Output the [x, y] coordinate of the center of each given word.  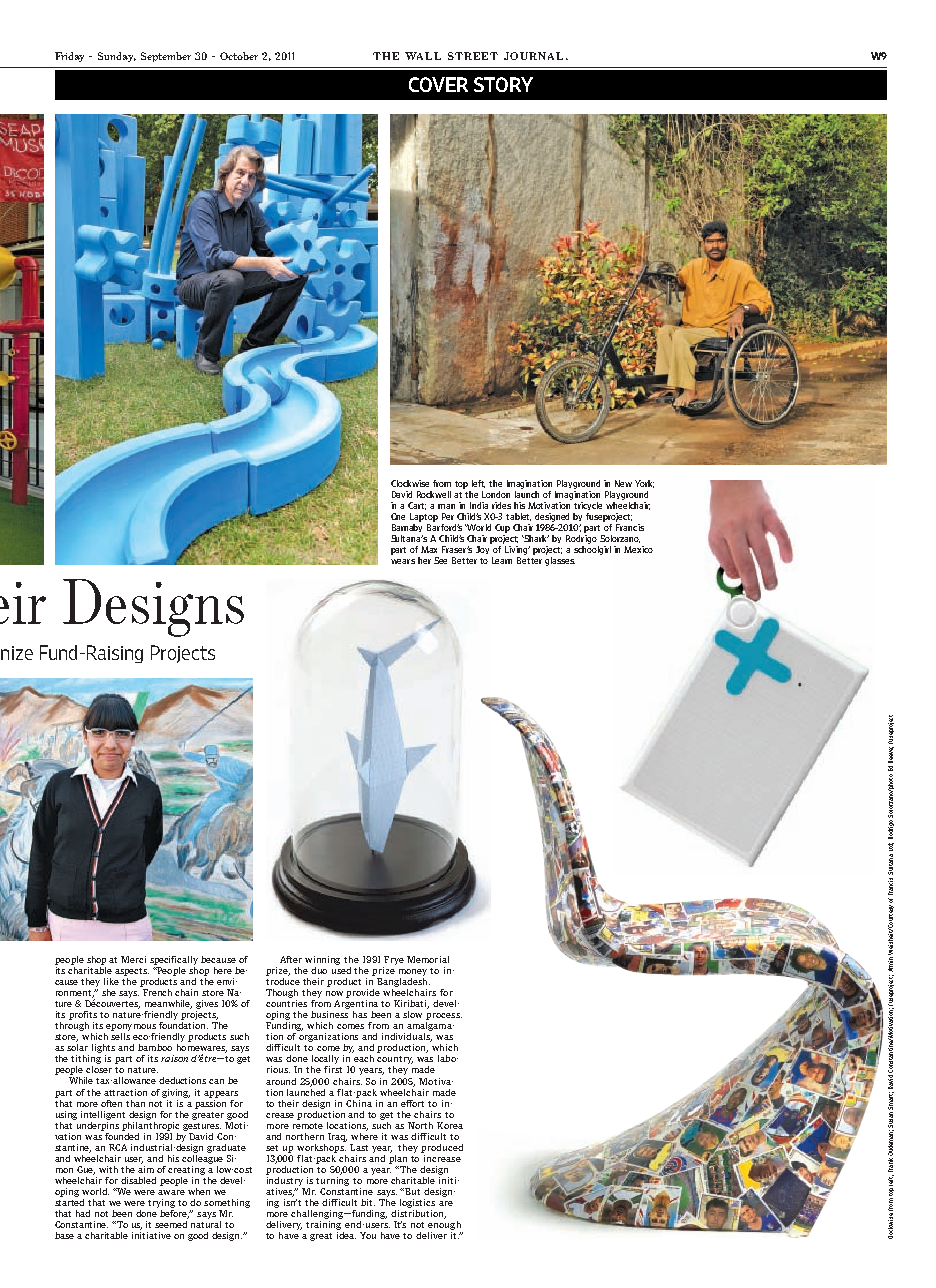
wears [403, 561]
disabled [138, 1180]
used [341, 969]
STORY [503, 84]
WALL [423, 56]
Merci [133, 959]
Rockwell [434, 494]
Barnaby [407, 528]
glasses [560, 561]
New [623, 483]
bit [368, 1202]
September [166, 57]
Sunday [117, 57]
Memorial [428, 959]
